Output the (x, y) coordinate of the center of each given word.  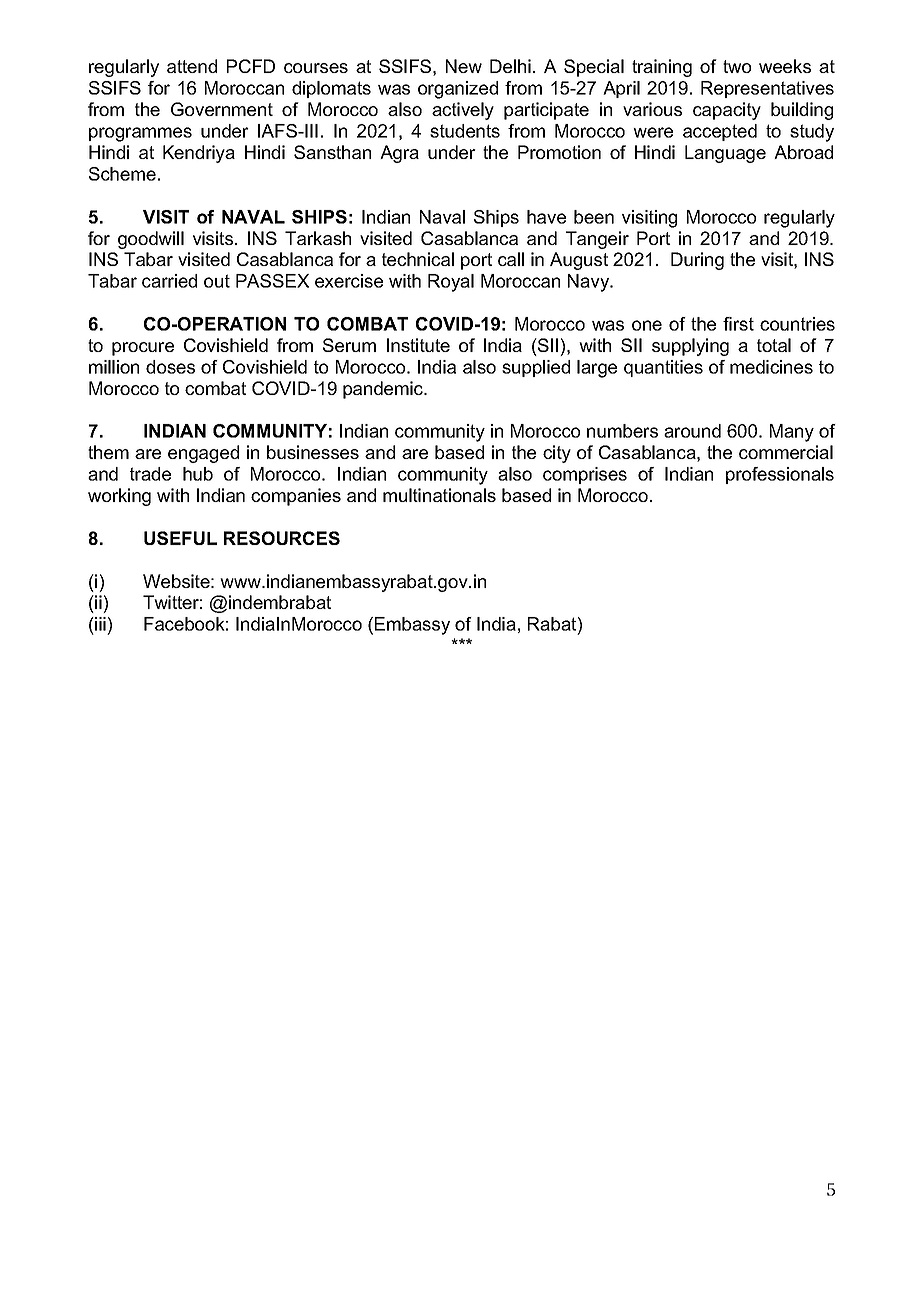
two (737, 66)
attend (192, 66)
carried (169, 281)
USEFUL (180, 538)
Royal (451, 283)
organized (458, 90)
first (738, 324)
